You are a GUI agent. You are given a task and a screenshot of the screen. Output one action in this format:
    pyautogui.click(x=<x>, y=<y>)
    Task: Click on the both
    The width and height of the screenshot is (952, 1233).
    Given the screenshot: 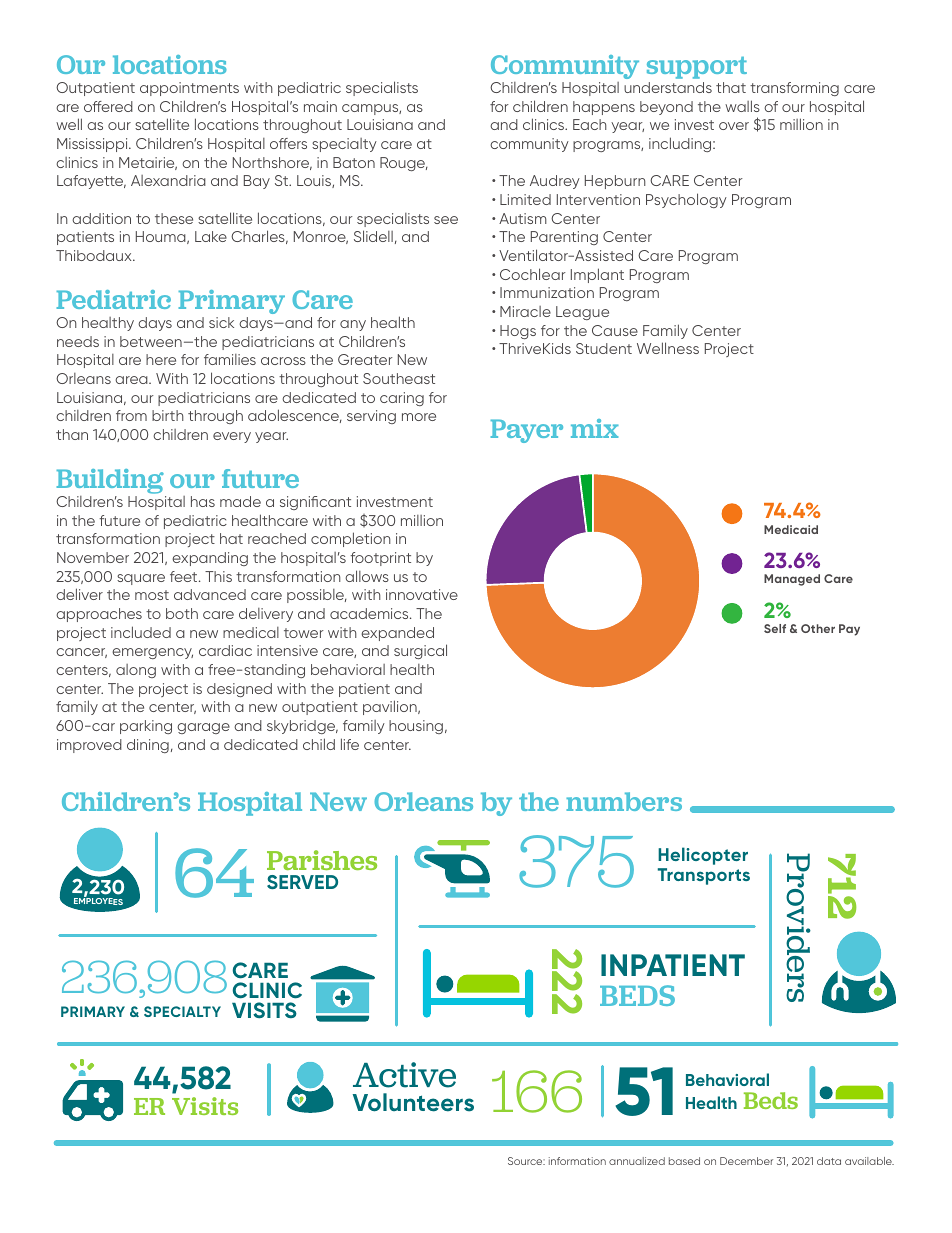 What is the action you would take?
    pyautogui.click(x=182, y=613)
